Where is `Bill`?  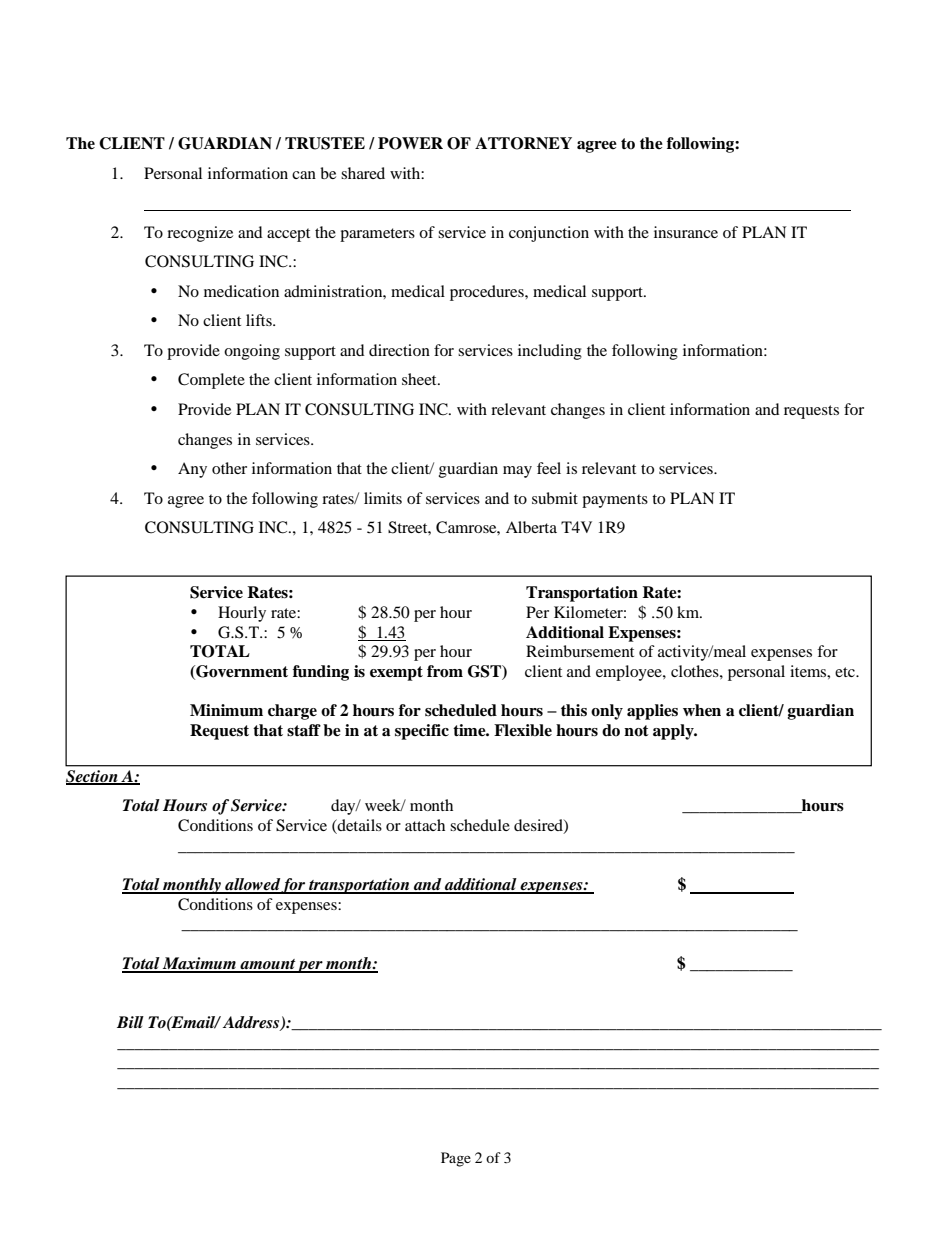 Bill is located at coordinates (130, 1022).
